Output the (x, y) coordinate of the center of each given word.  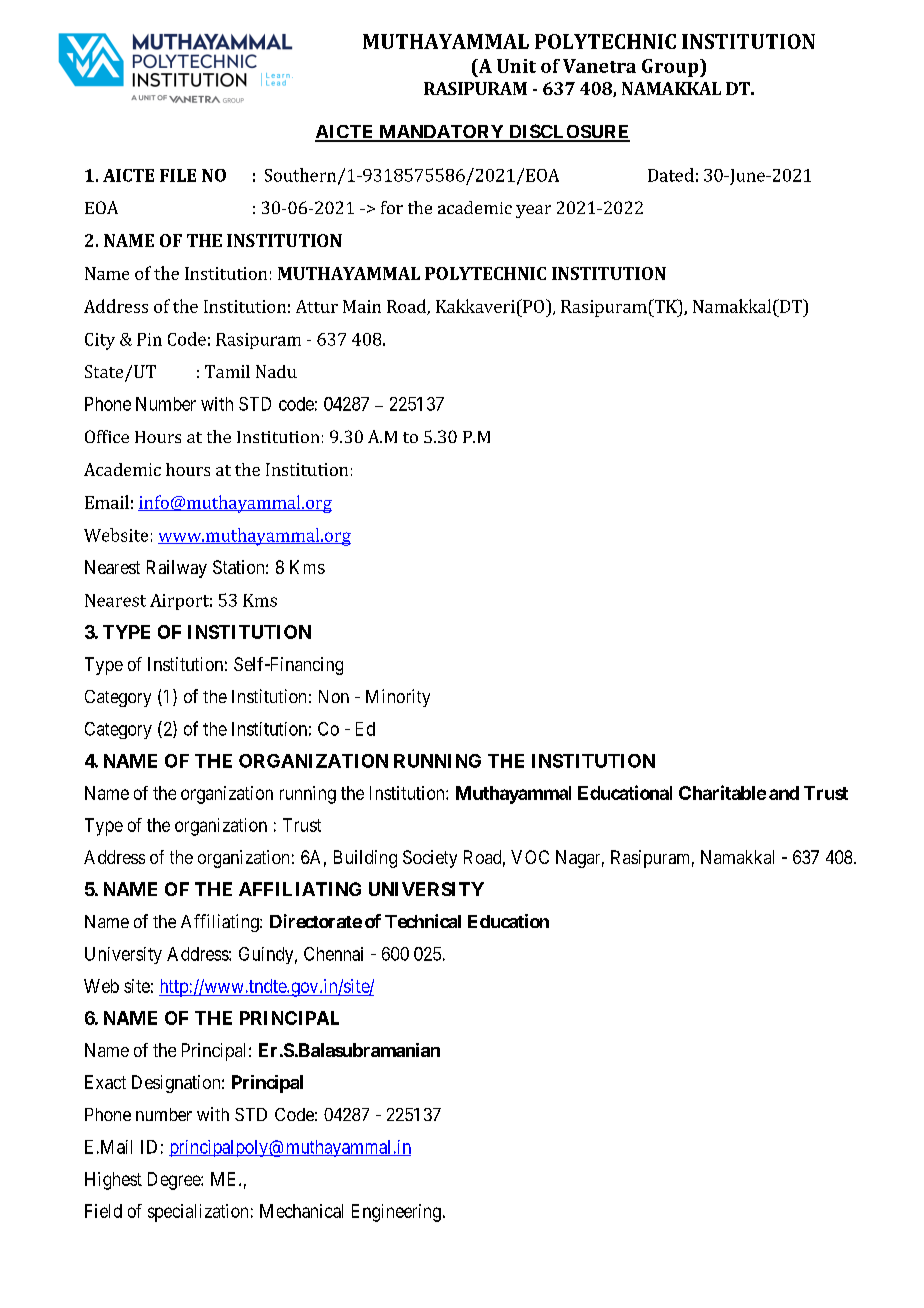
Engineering (396, 1213)
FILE (178, 175)
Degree (175, 1181)
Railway (177, 569)
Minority (398, 698)
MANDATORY (441, 133)
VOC (530, 857)
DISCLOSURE (568, 132)
